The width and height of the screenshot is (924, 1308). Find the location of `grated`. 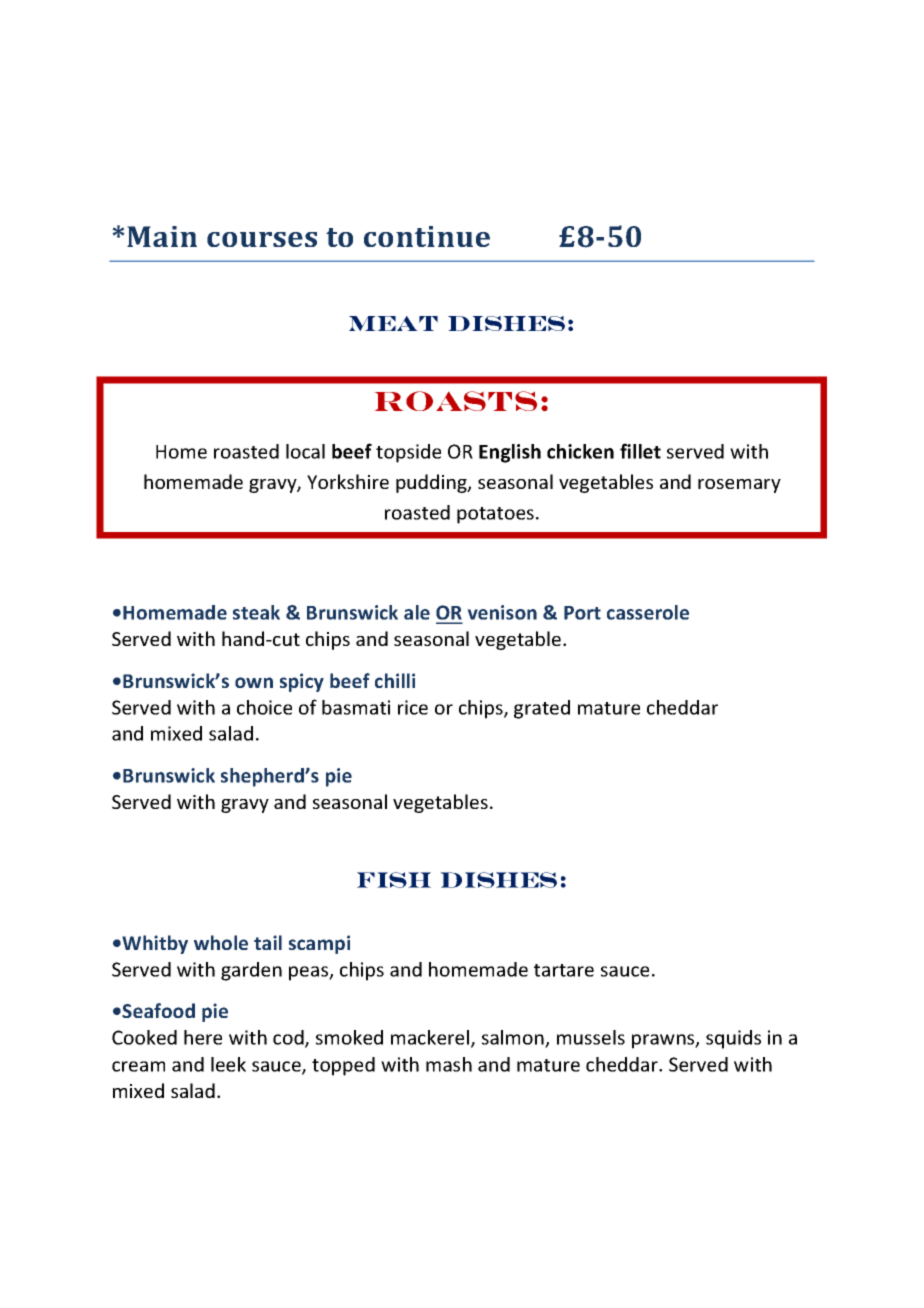

grated is located at coordinates (542, 709).
